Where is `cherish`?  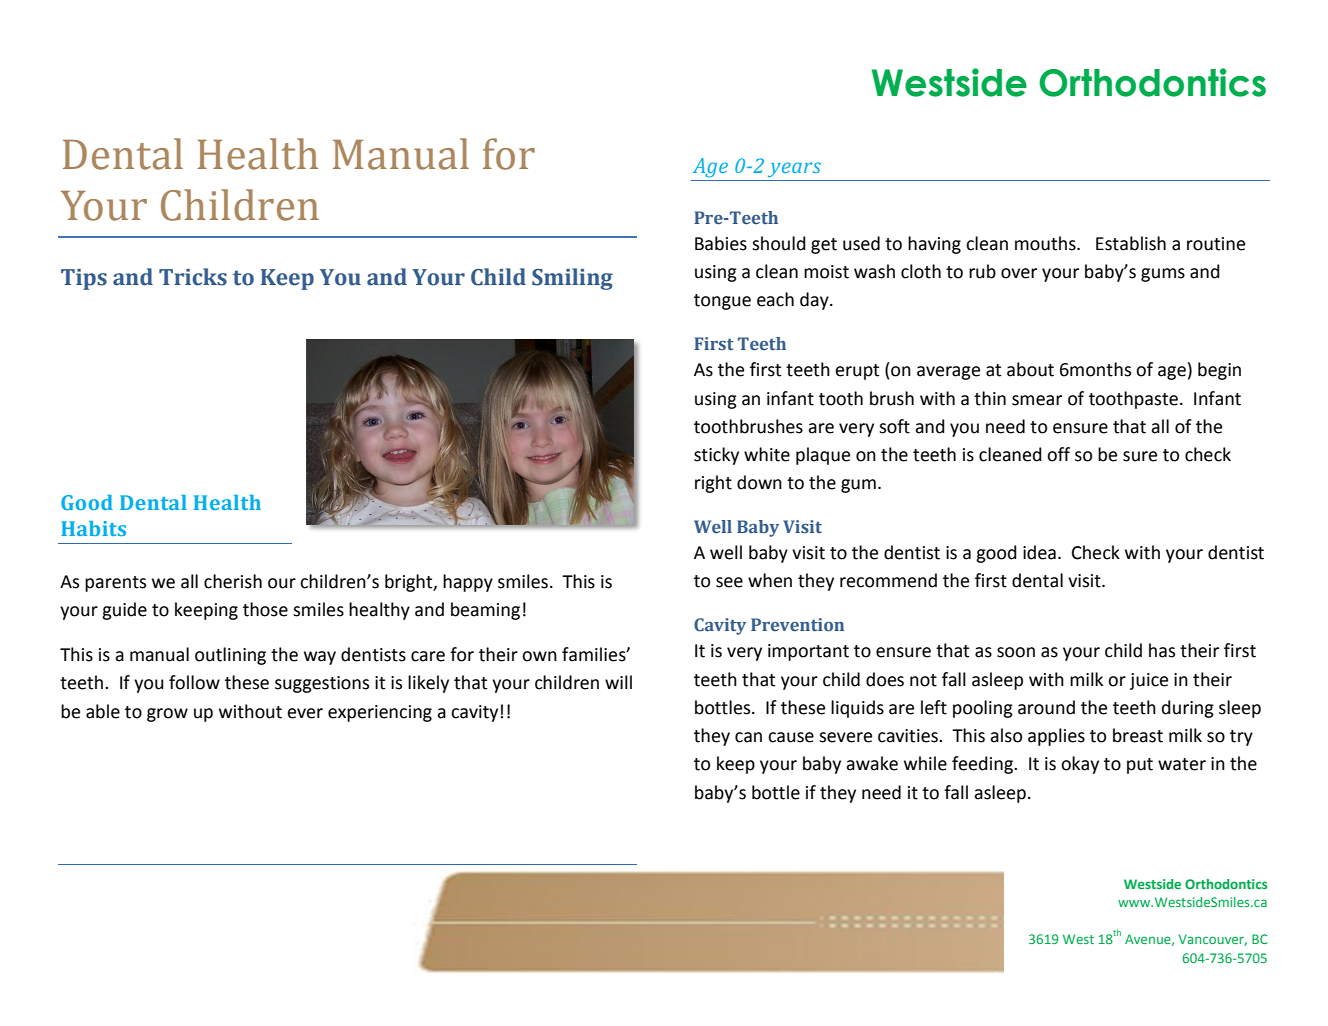
cherish is located at coordinates (233, 581).
